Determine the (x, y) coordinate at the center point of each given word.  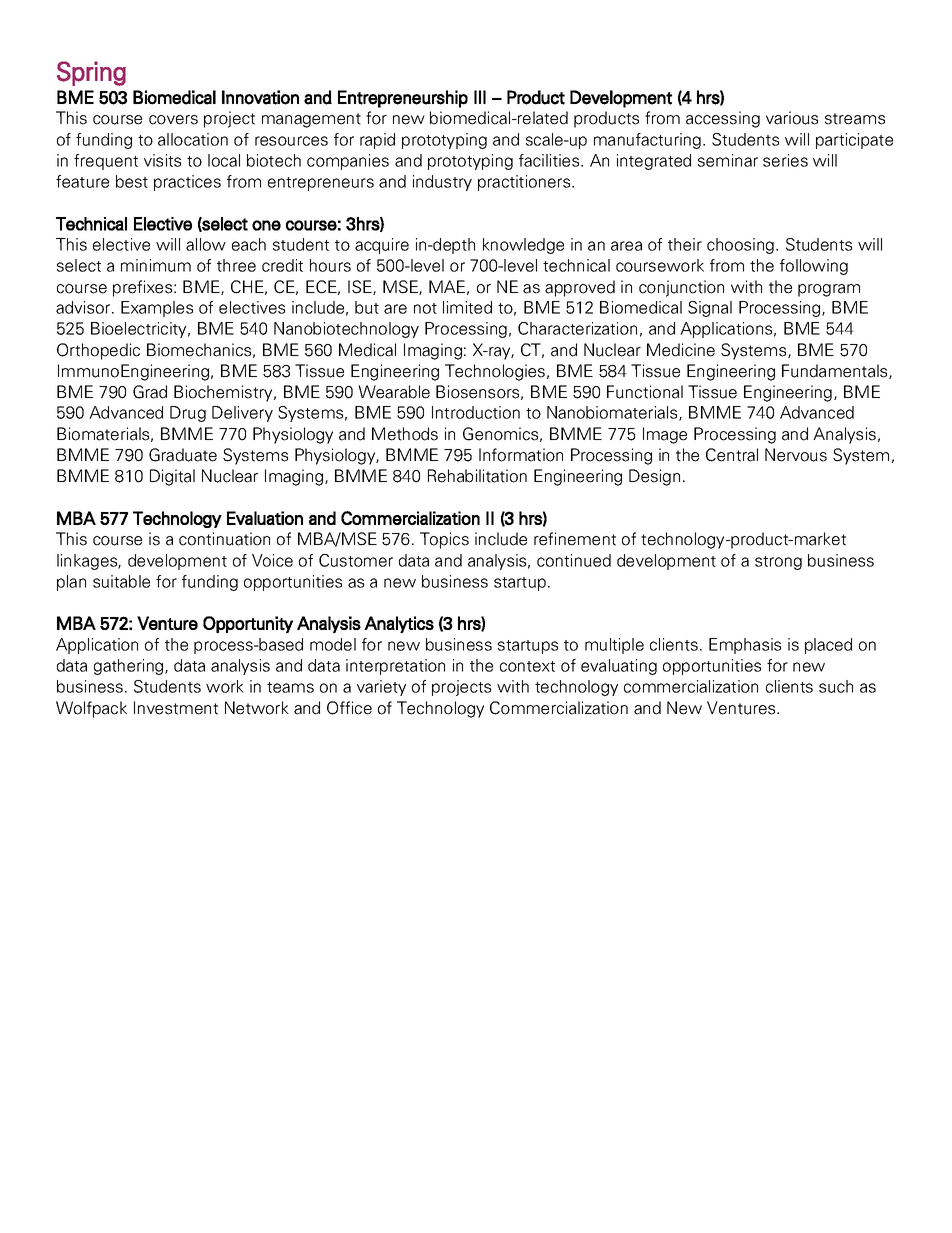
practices (187, 183)
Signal (710, 309)
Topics (444, 540)
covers (173, 120)
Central (732, 455)
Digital (172, 477)
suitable (121, 581)
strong (778, 563)
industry (442, 183)
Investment (176, 708)
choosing (740, 246)
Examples (157, 309)
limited (467, 307)
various (792, 118)
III (480, 97)
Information (521, 455)
